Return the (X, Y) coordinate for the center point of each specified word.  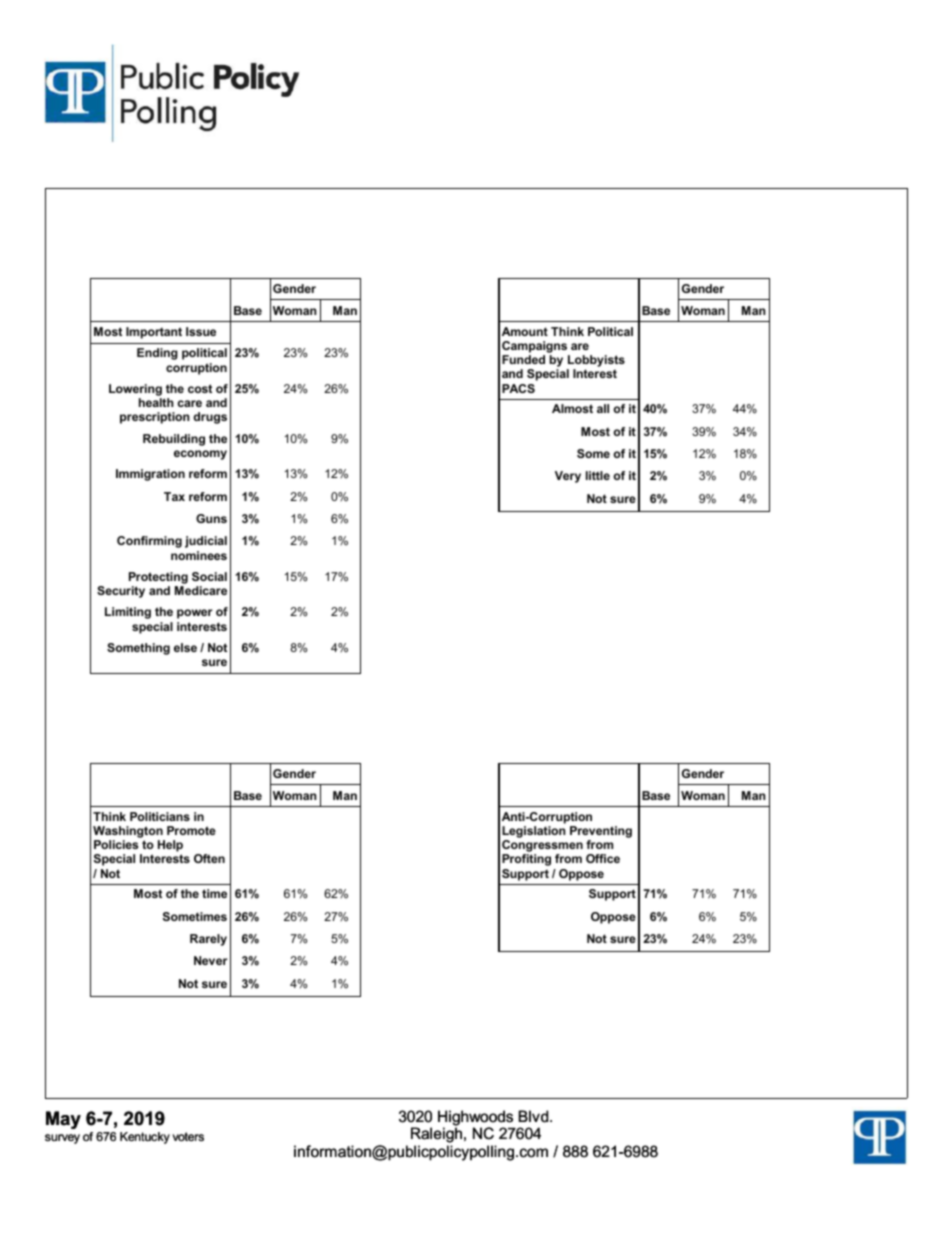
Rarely (208, 940)
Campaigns (536, 348)
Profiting (526, 860)
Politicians (160, 816)
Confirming (149, 542)
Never (211, 960)
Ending (157, 354)
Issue (201, 331)
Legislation (533, 832)
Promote (191, 830)
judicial (206, 542)
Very (568, 477)
